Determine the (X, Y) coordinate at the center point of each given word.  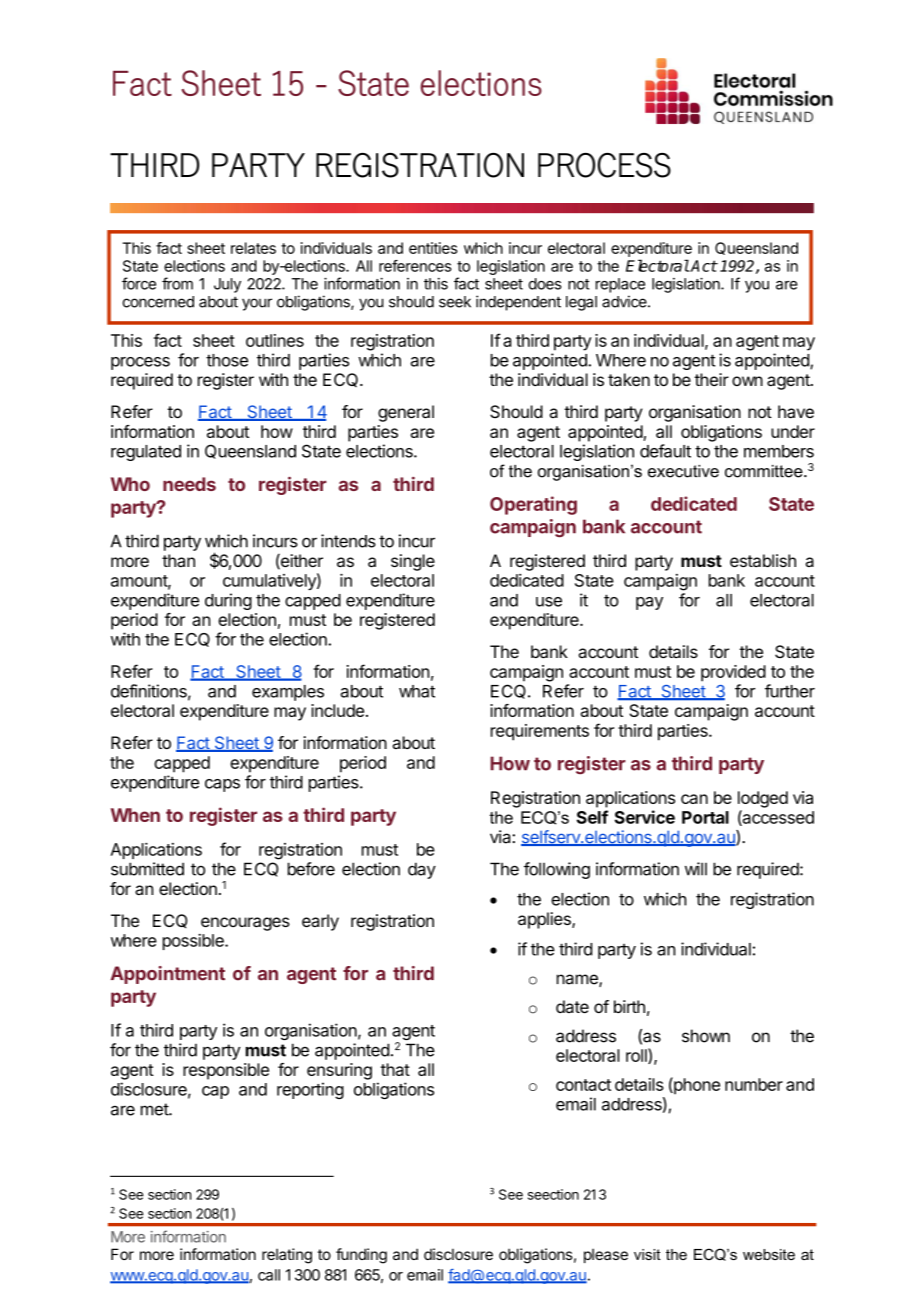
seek (455, 302)
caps (222, 785)
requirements (540, 732)
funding (361, 1256)
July (227, 285)
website (769, 1254)
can (694, 799)
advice (625, 301)
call (269, 1275)
